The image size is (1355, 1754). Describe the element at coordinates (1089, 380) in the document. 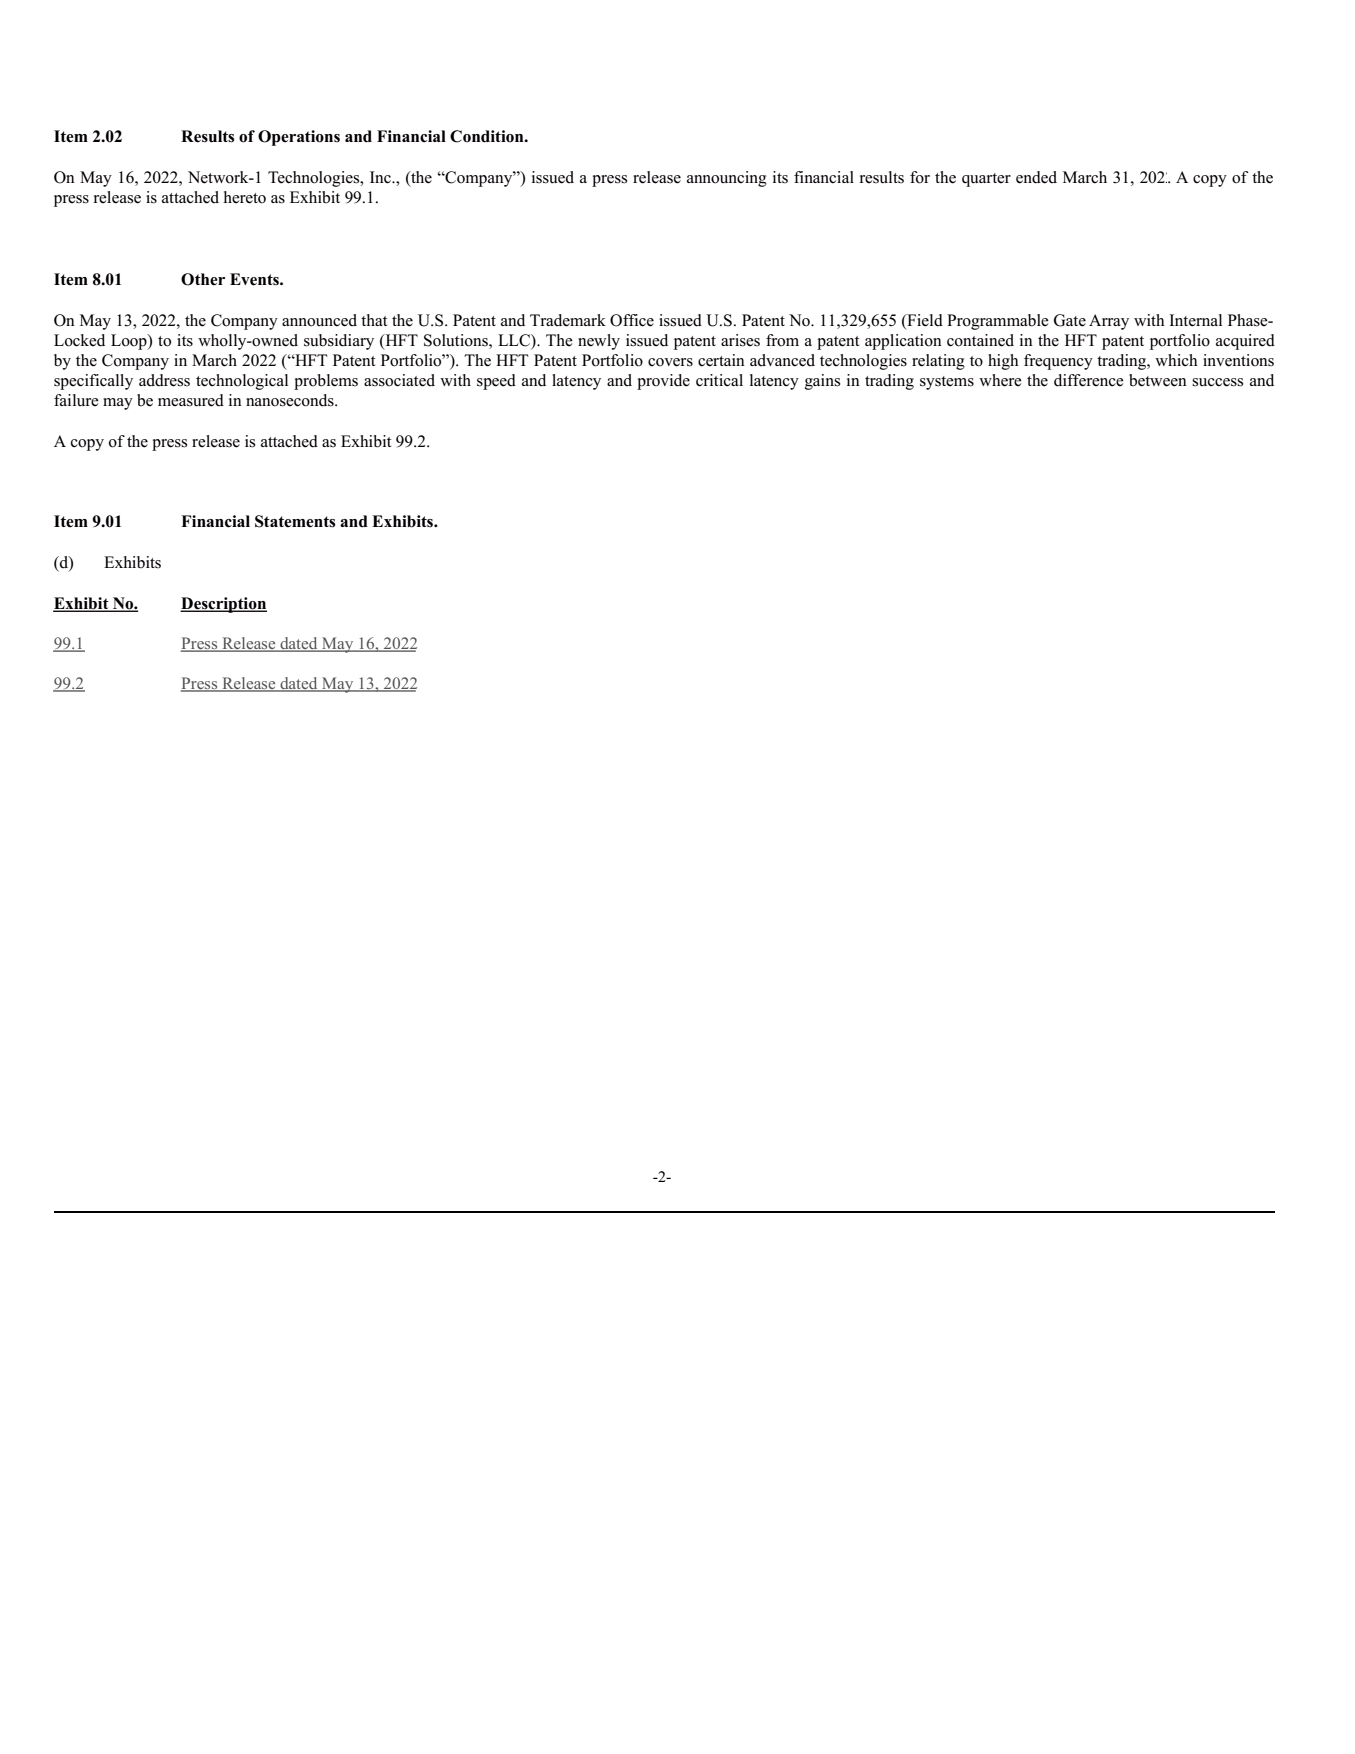

I see `difference` at that location.
